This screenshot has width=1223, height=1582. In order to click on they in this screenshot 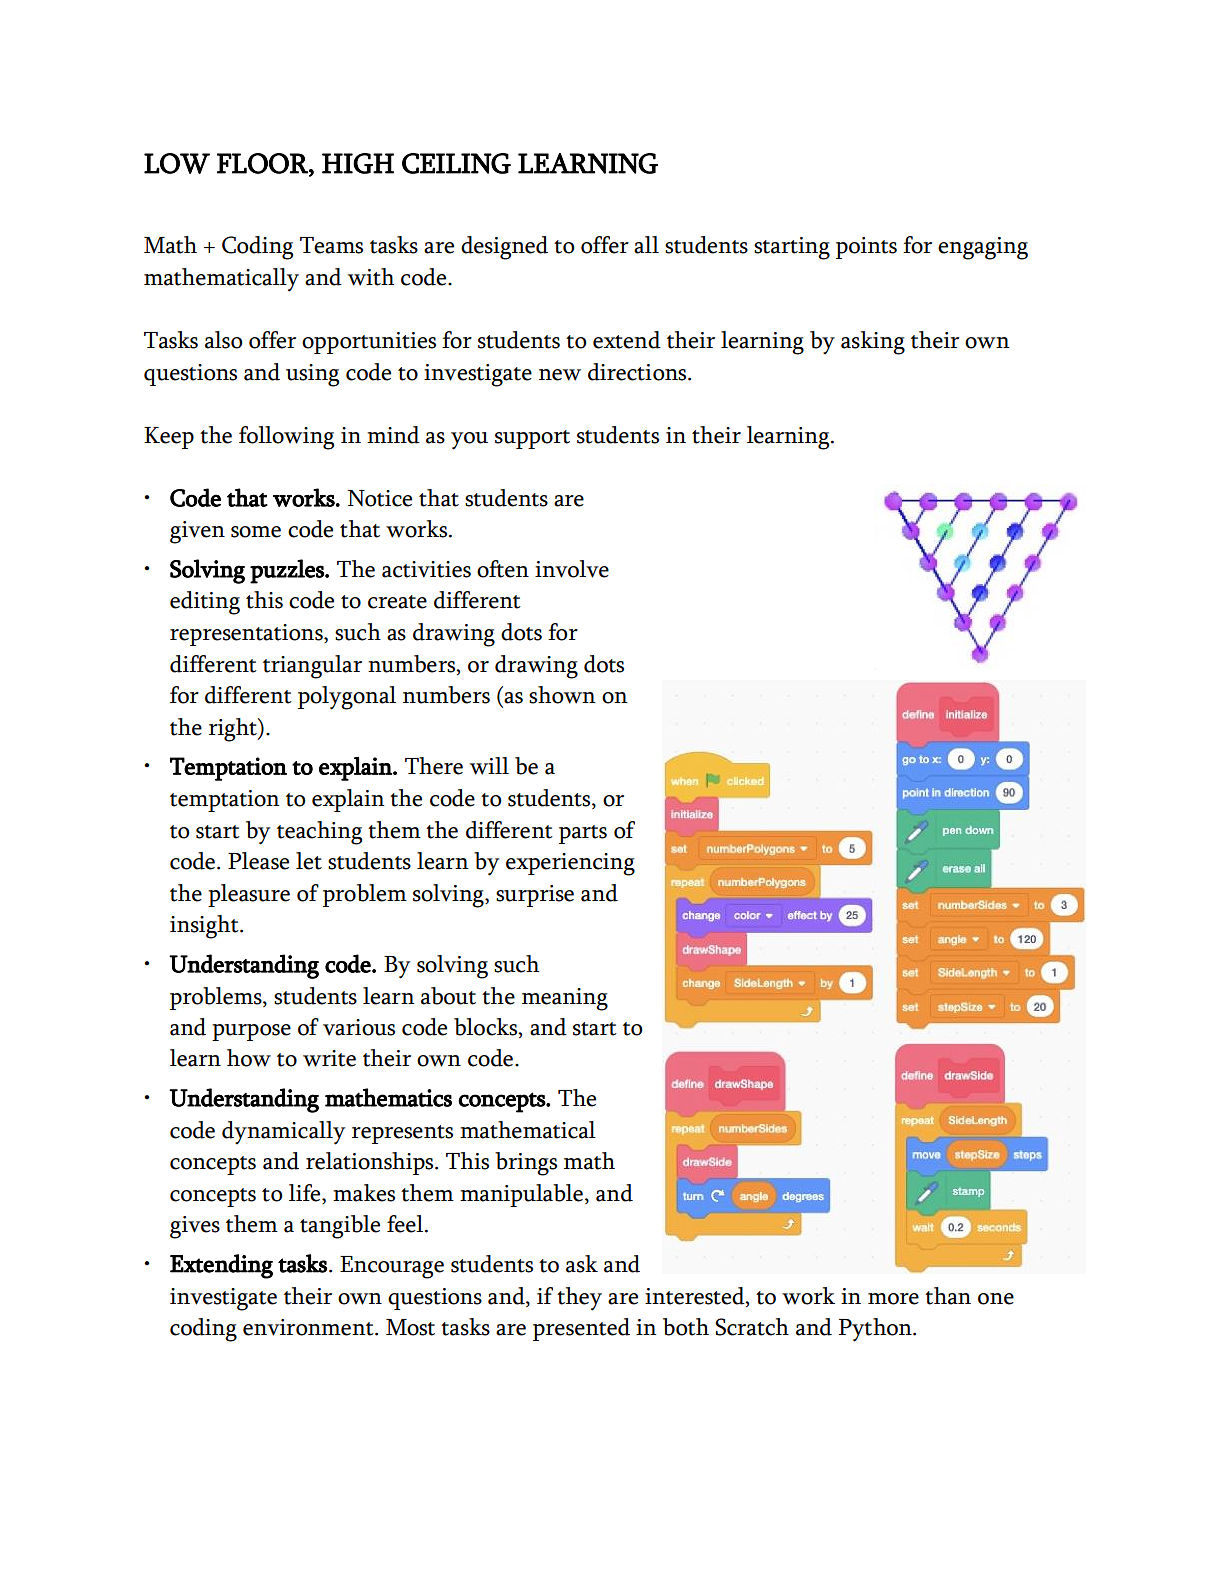, I will do `click(579, 1299)`.
